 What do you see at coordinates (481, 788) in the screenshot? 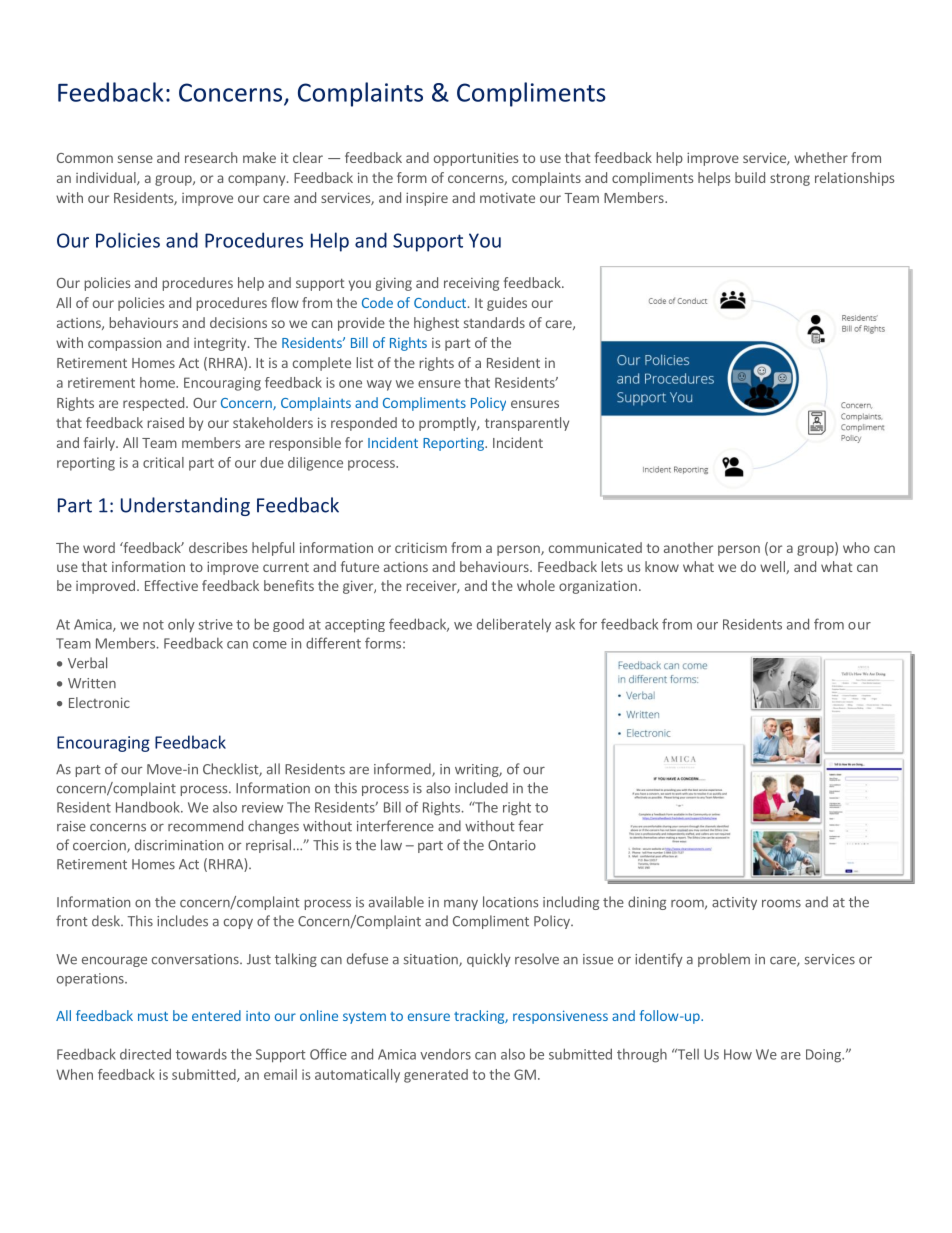
I see `included` at bounding box center [481, 788].
